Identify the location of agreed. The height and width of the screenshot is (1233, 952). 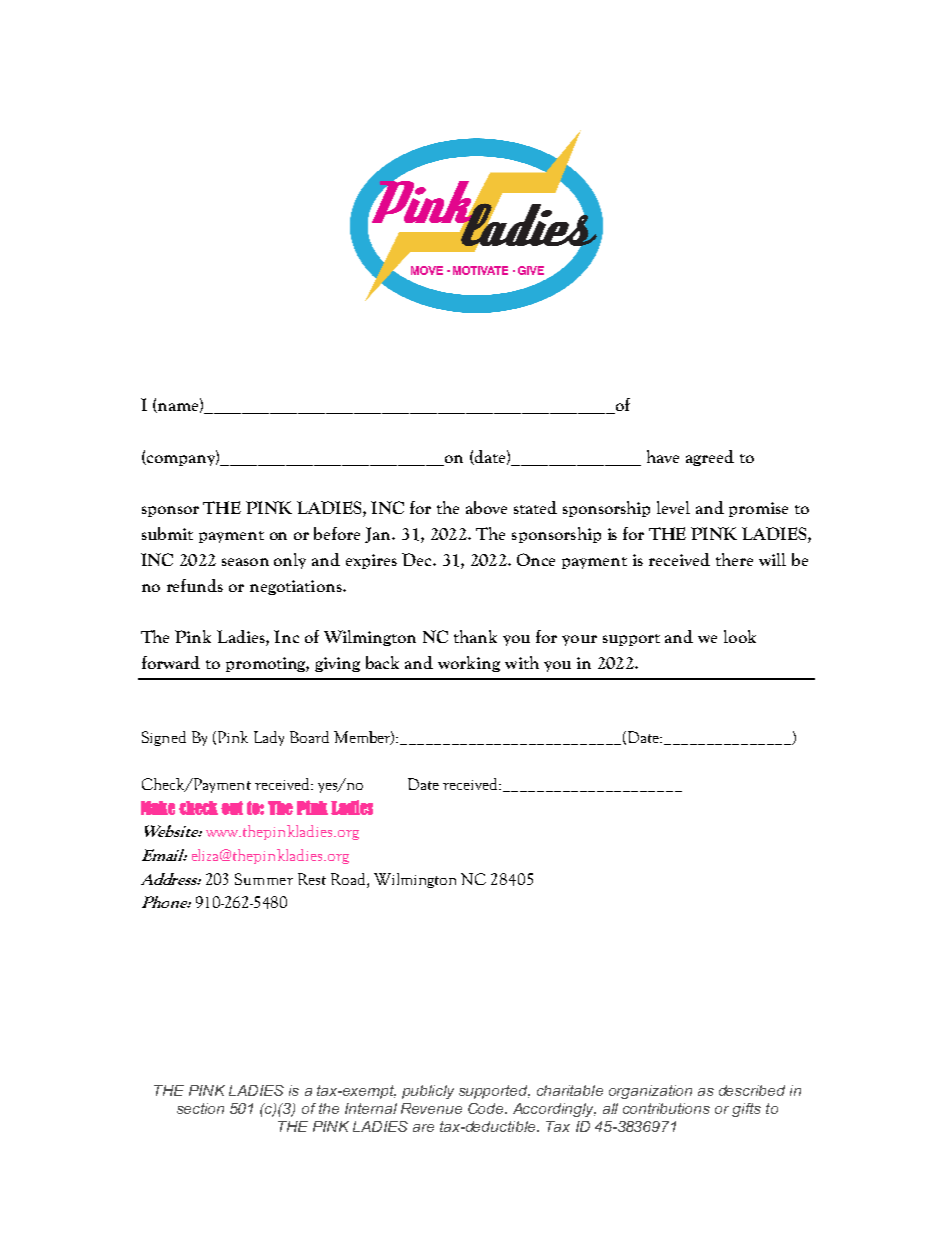
(710, 458).
